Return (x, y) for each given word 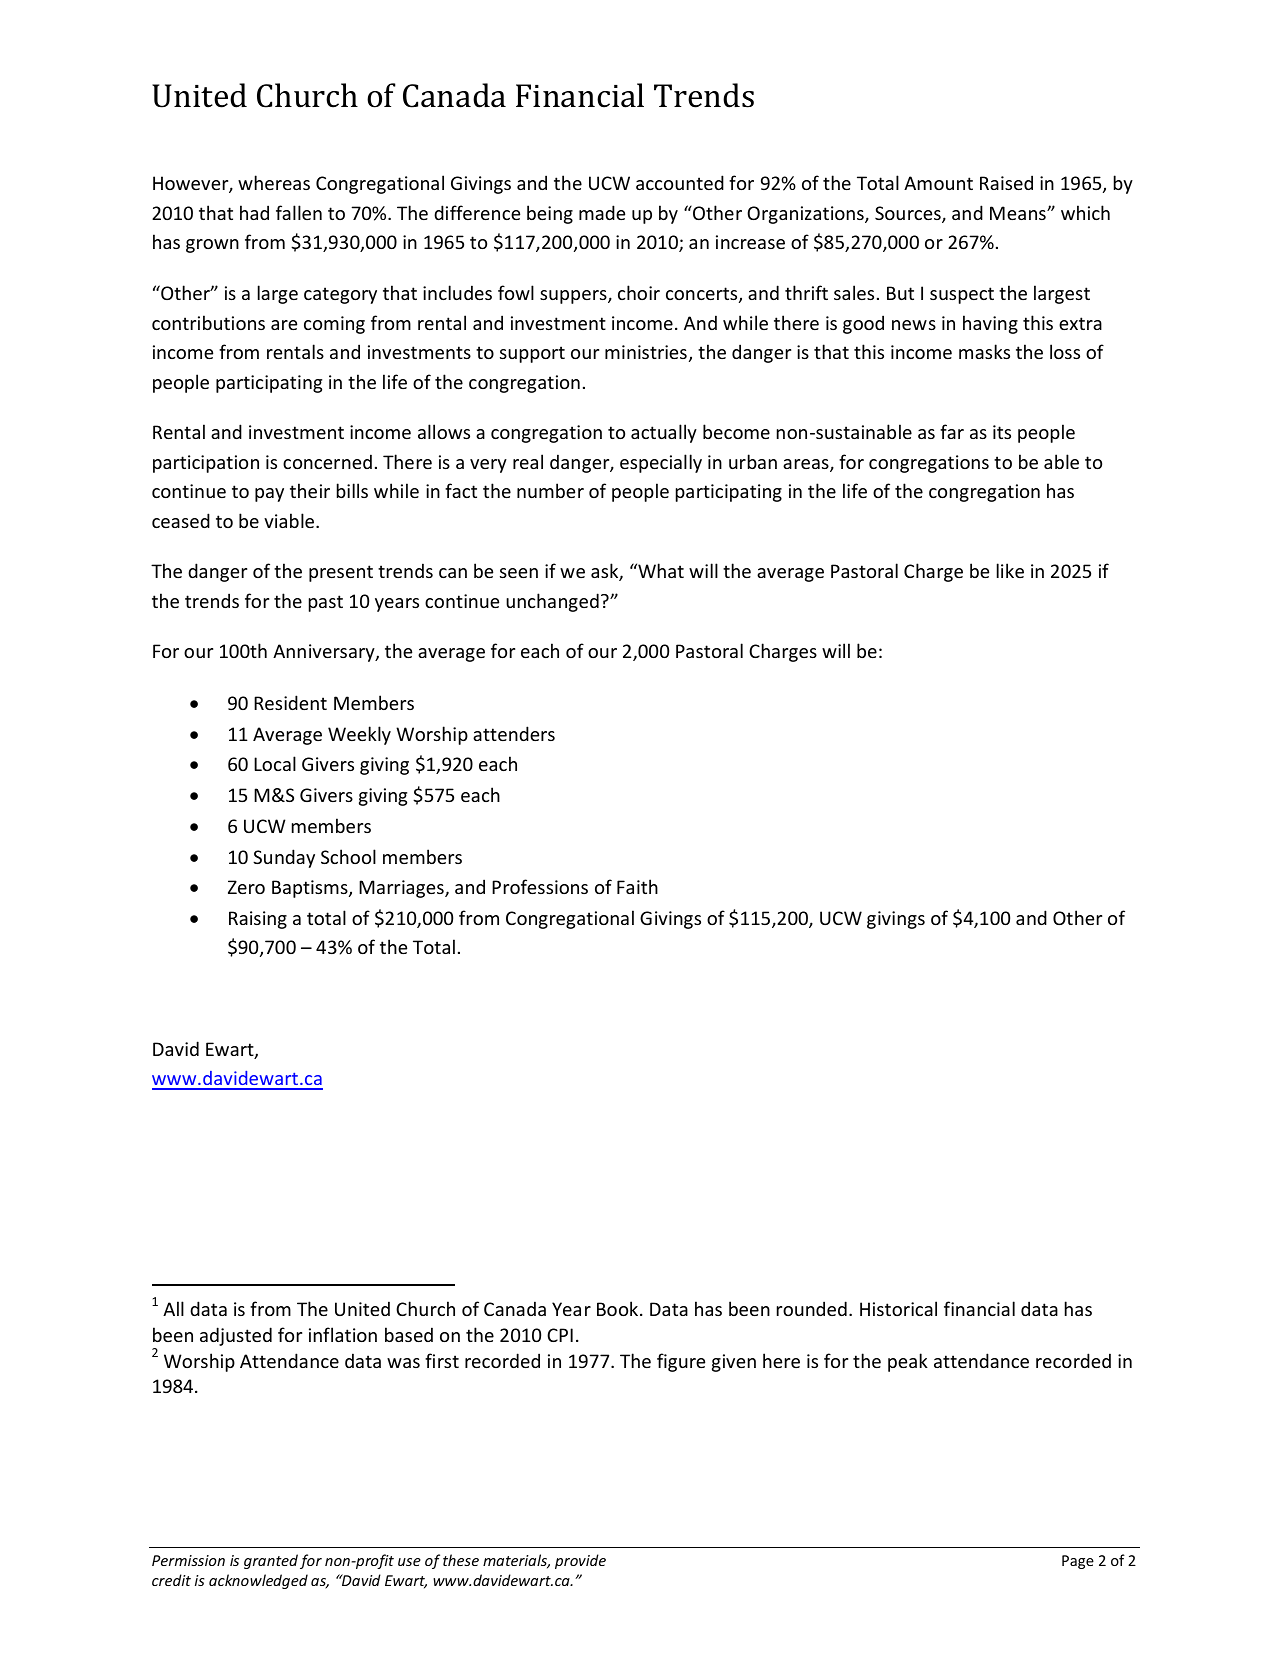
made (602, 212)
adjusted (236, 1336)
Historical (898, 1308)
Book (619, 1308)
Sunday (284, 858)
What (660, 570)
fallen (299, 212)
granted (271, 1561)
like (1010, 570)
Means (1019, 213)
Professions (540, 886)
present (341, 573)
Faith (637, 886)
